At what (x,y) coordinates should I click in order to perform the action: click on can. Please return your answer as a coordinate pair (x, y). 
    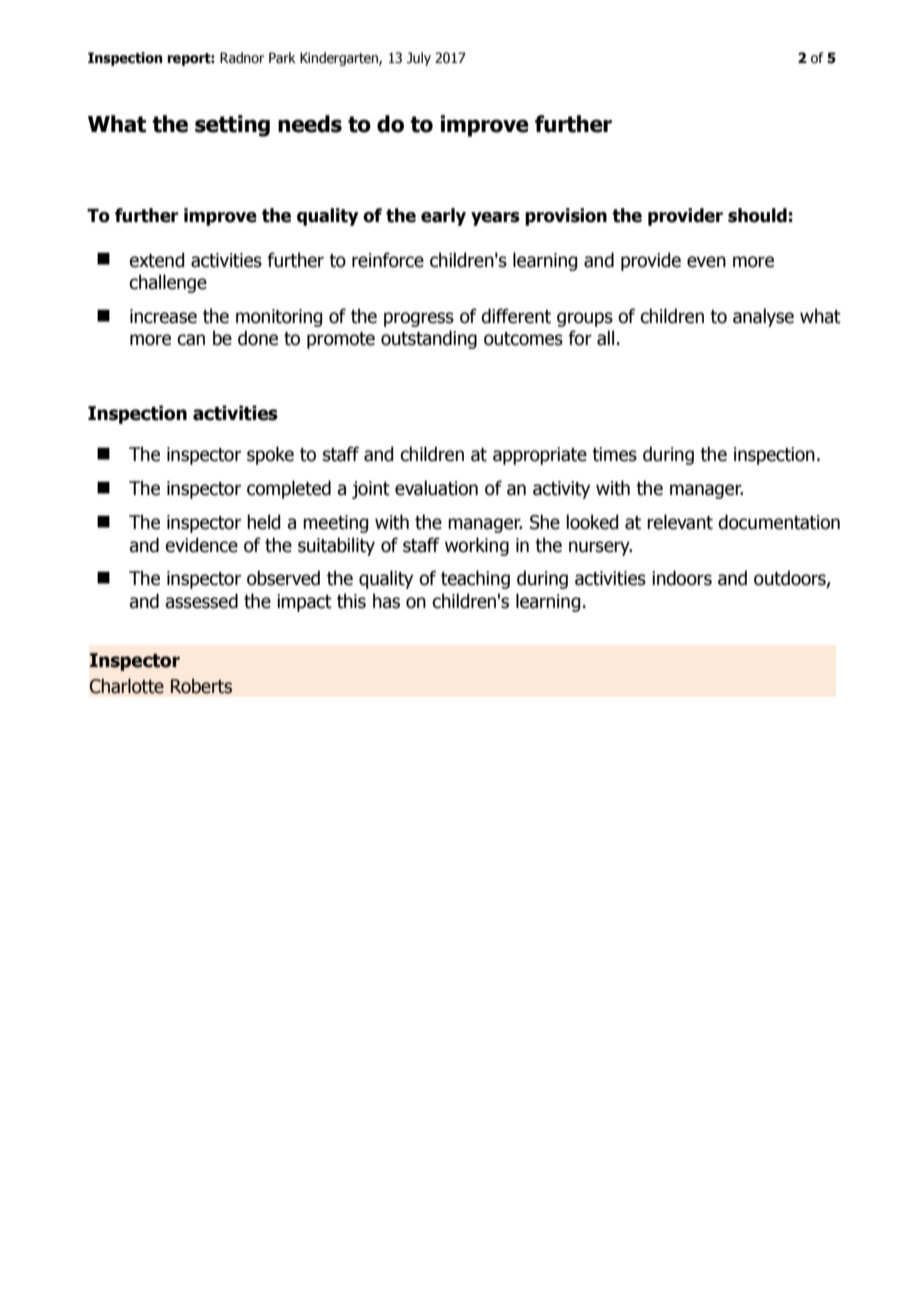
    Looking at the image, I should click on (191, 340).
